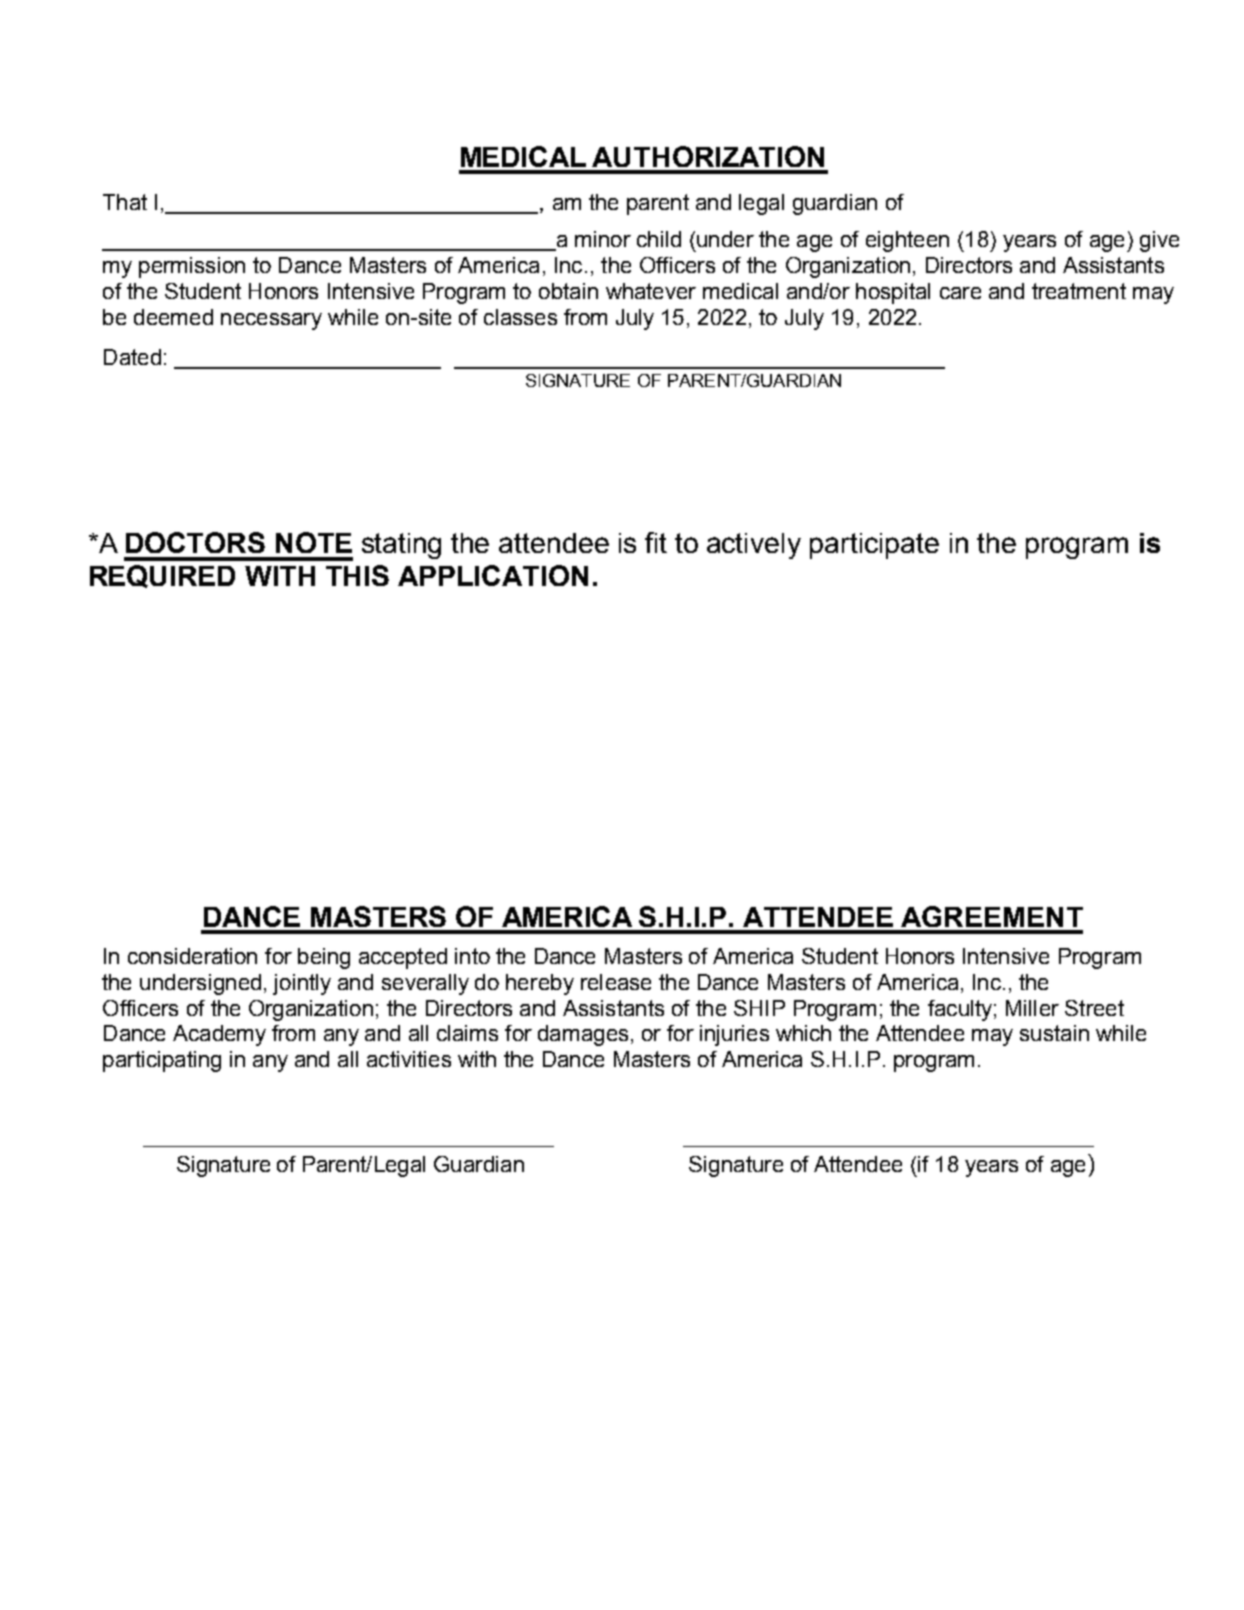  I want to click on child, so click(659, 239).
